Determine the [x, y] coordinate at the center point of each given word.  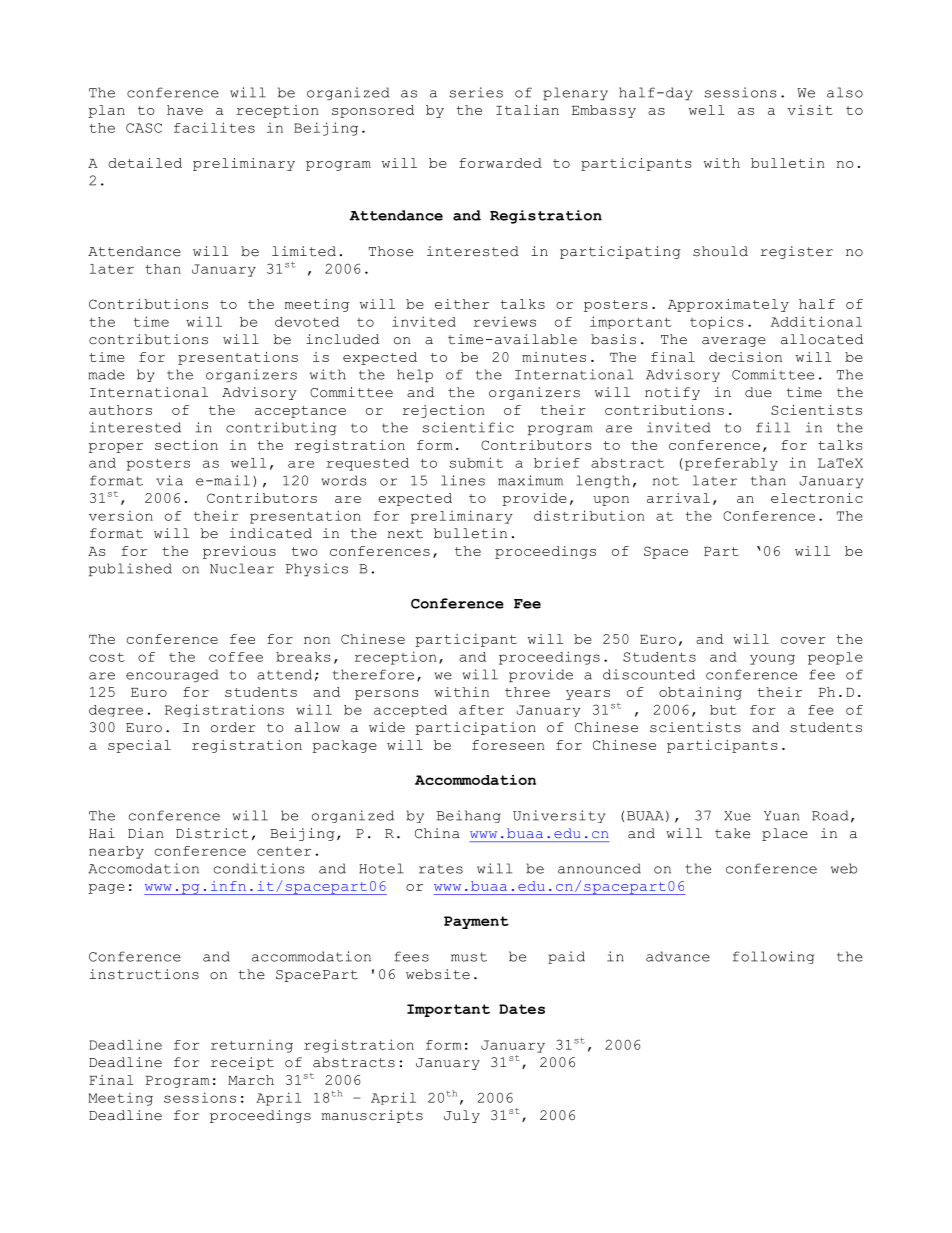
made [106, 374]
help [415, 375]
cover [803, 640]
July [462, 1116]
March [251, 1080]
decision [745, 357]
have [185, 110]
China [437, 833]
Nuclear [242, 568]
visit [810, 110]
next [405, 534]
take [732, 833]
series [476, 92]
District [212, 833]
